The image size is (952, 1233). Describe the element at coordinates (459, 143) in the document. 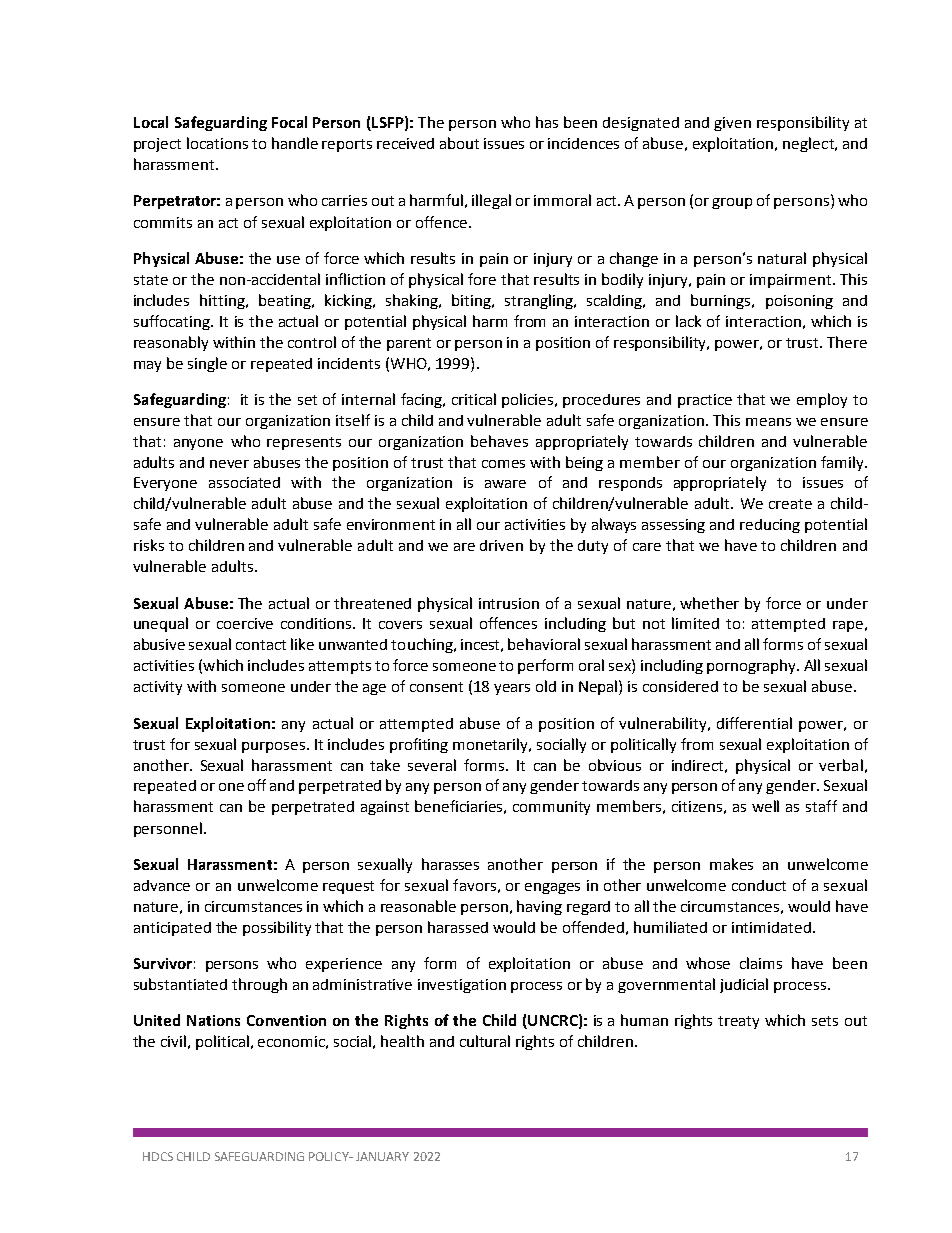

I see `about` at that location.
